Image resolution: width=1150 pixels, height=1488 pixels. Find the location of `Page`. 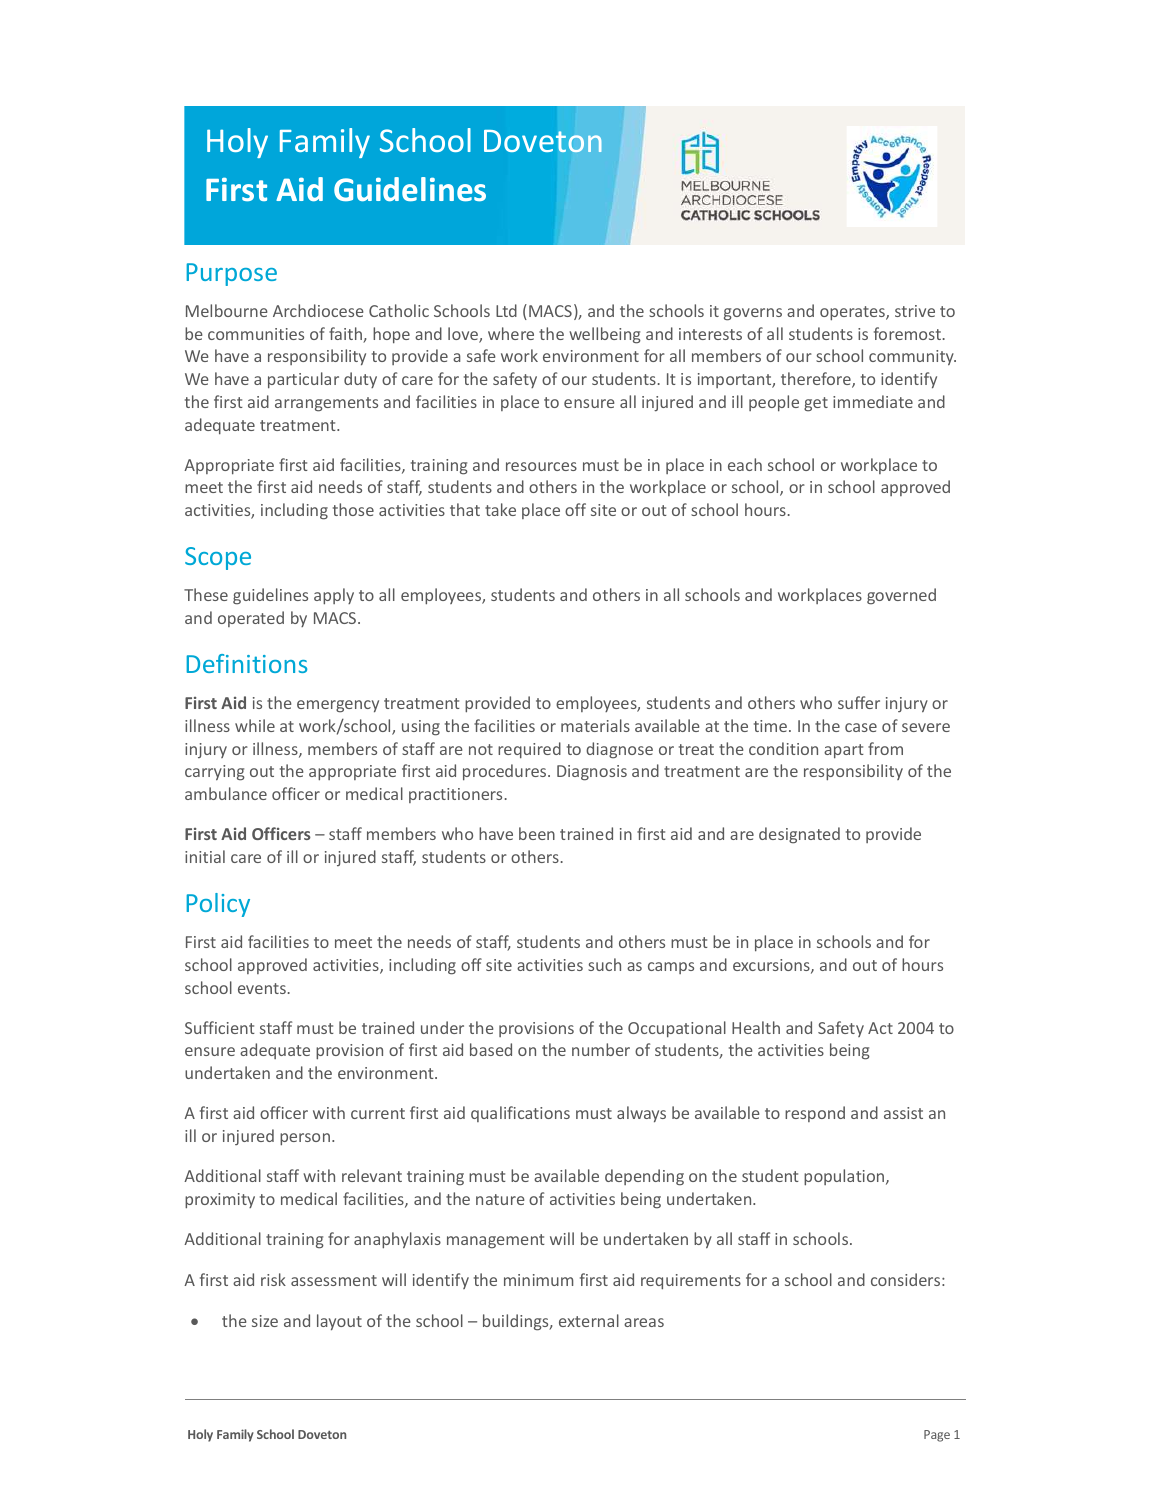

Page is located at coordinates (937, 1436).
